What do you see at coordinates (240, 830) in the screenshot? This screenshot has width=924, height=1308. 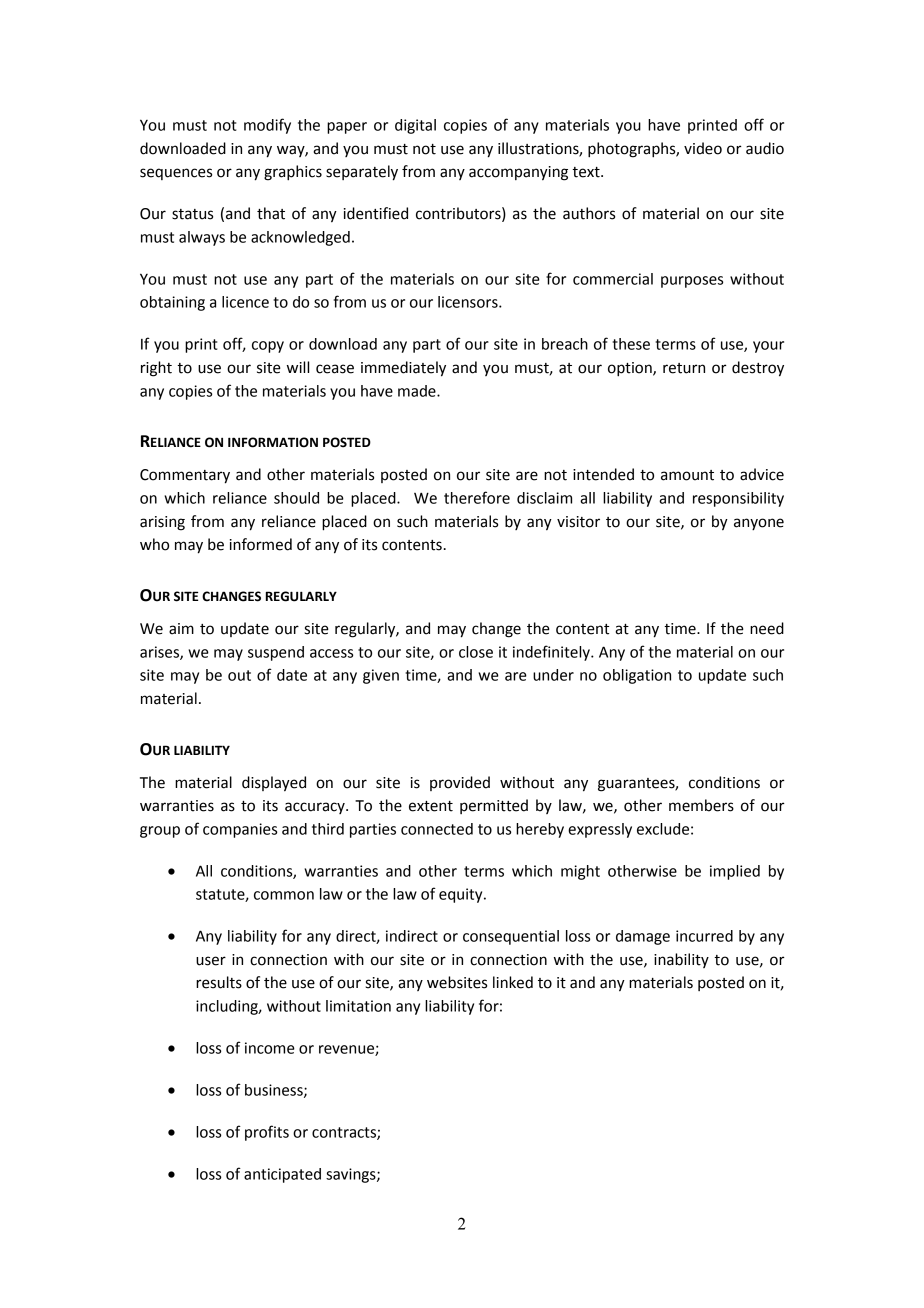 I see `companies` at bounding box center [240, 830].
